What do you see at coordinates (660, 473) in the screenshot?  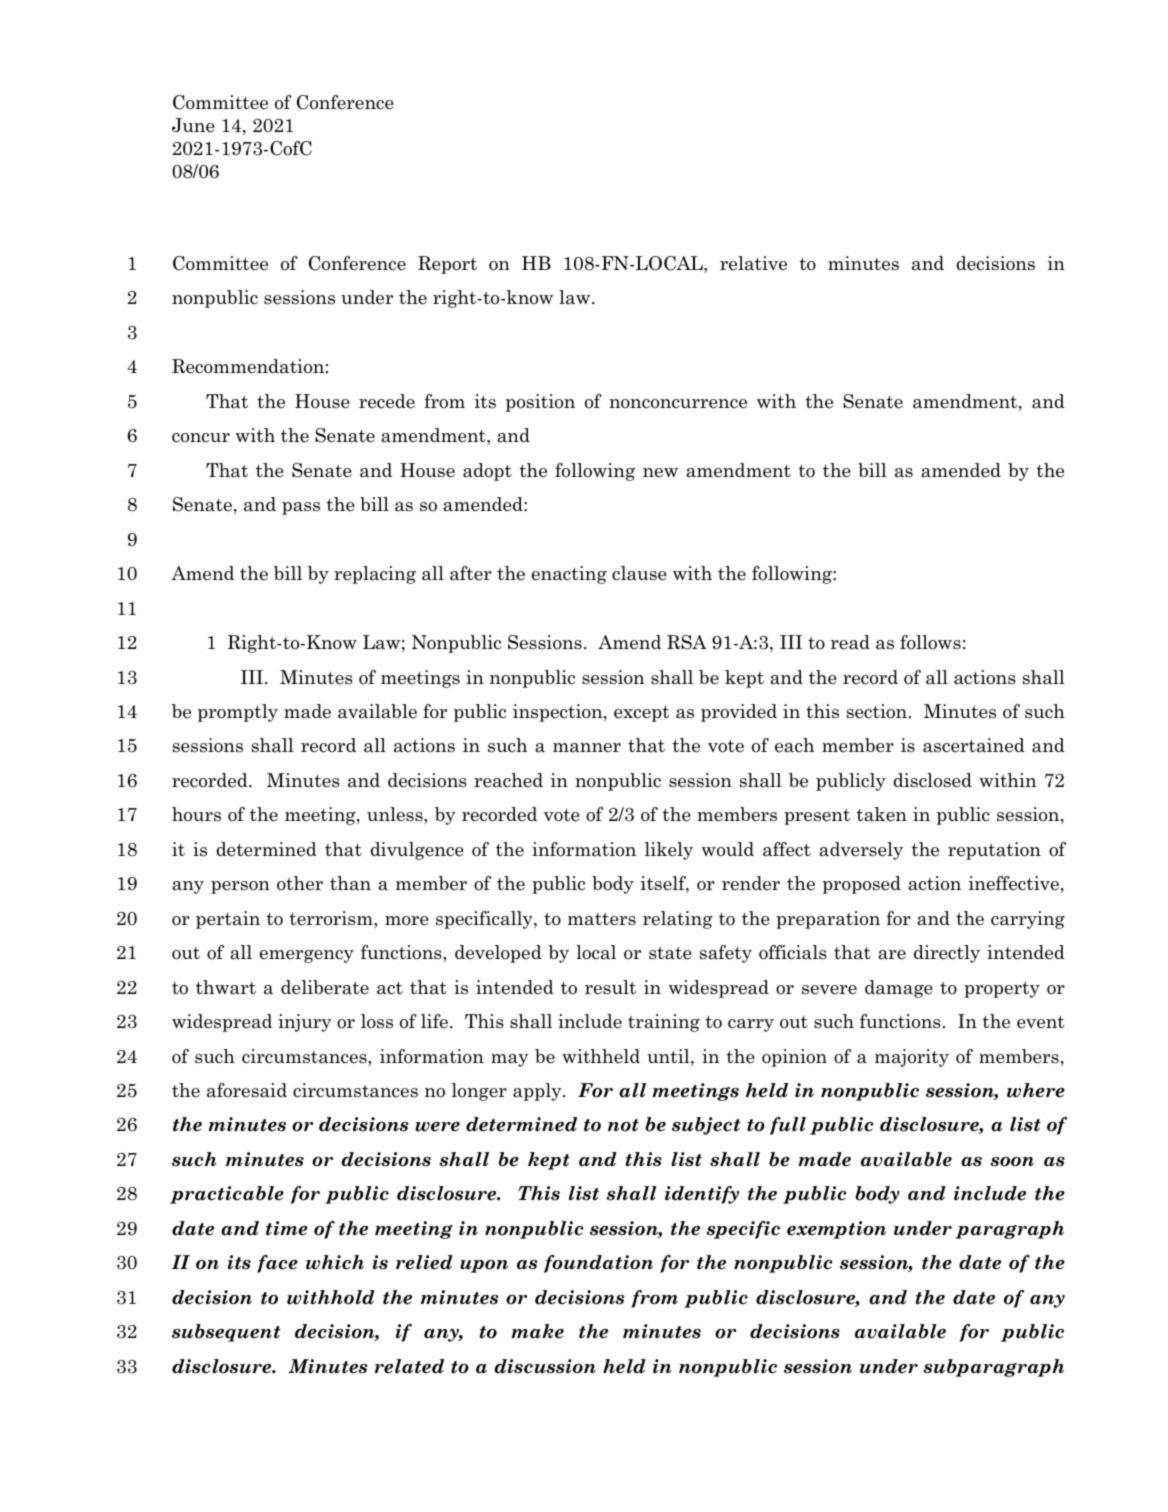 I see `new` at bounding box center [660, 473].
